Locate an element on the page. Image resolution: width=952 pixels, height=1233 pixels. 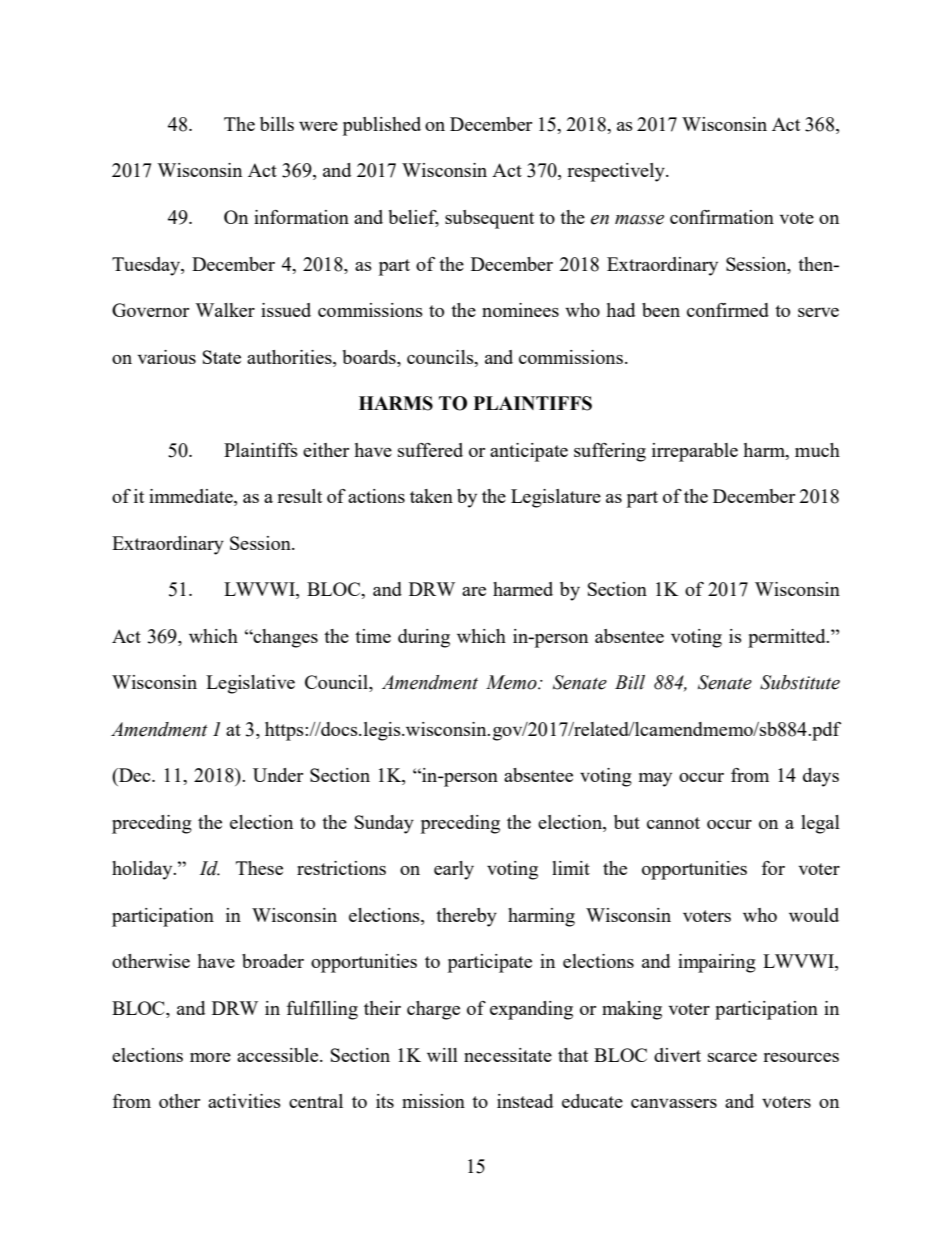
were is located at coordinates (318, 126).
